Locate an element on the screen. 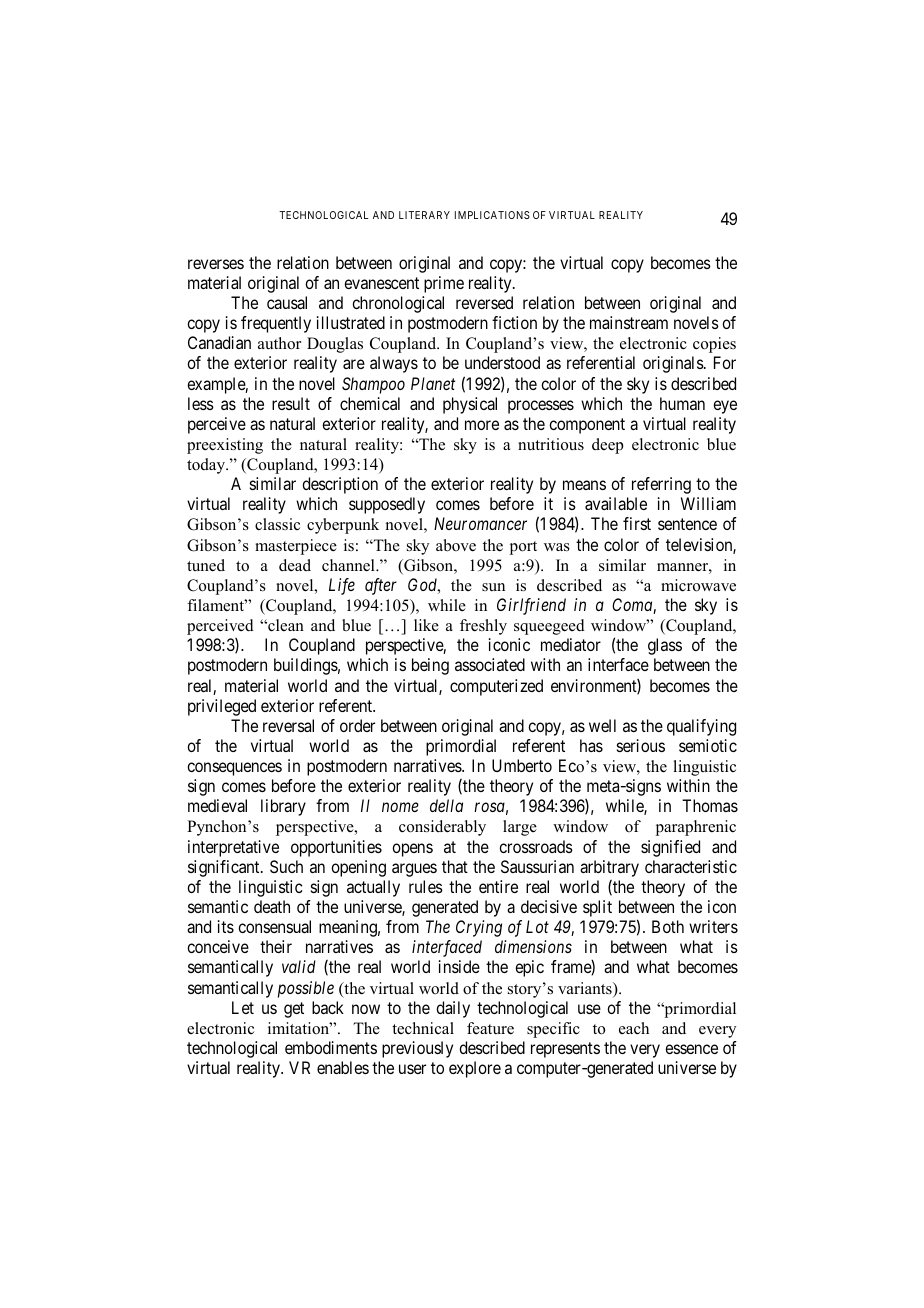 Image resolution: width=924 pixels, height=1308 pixels. characteristic is located at coordinates (691, 866).
